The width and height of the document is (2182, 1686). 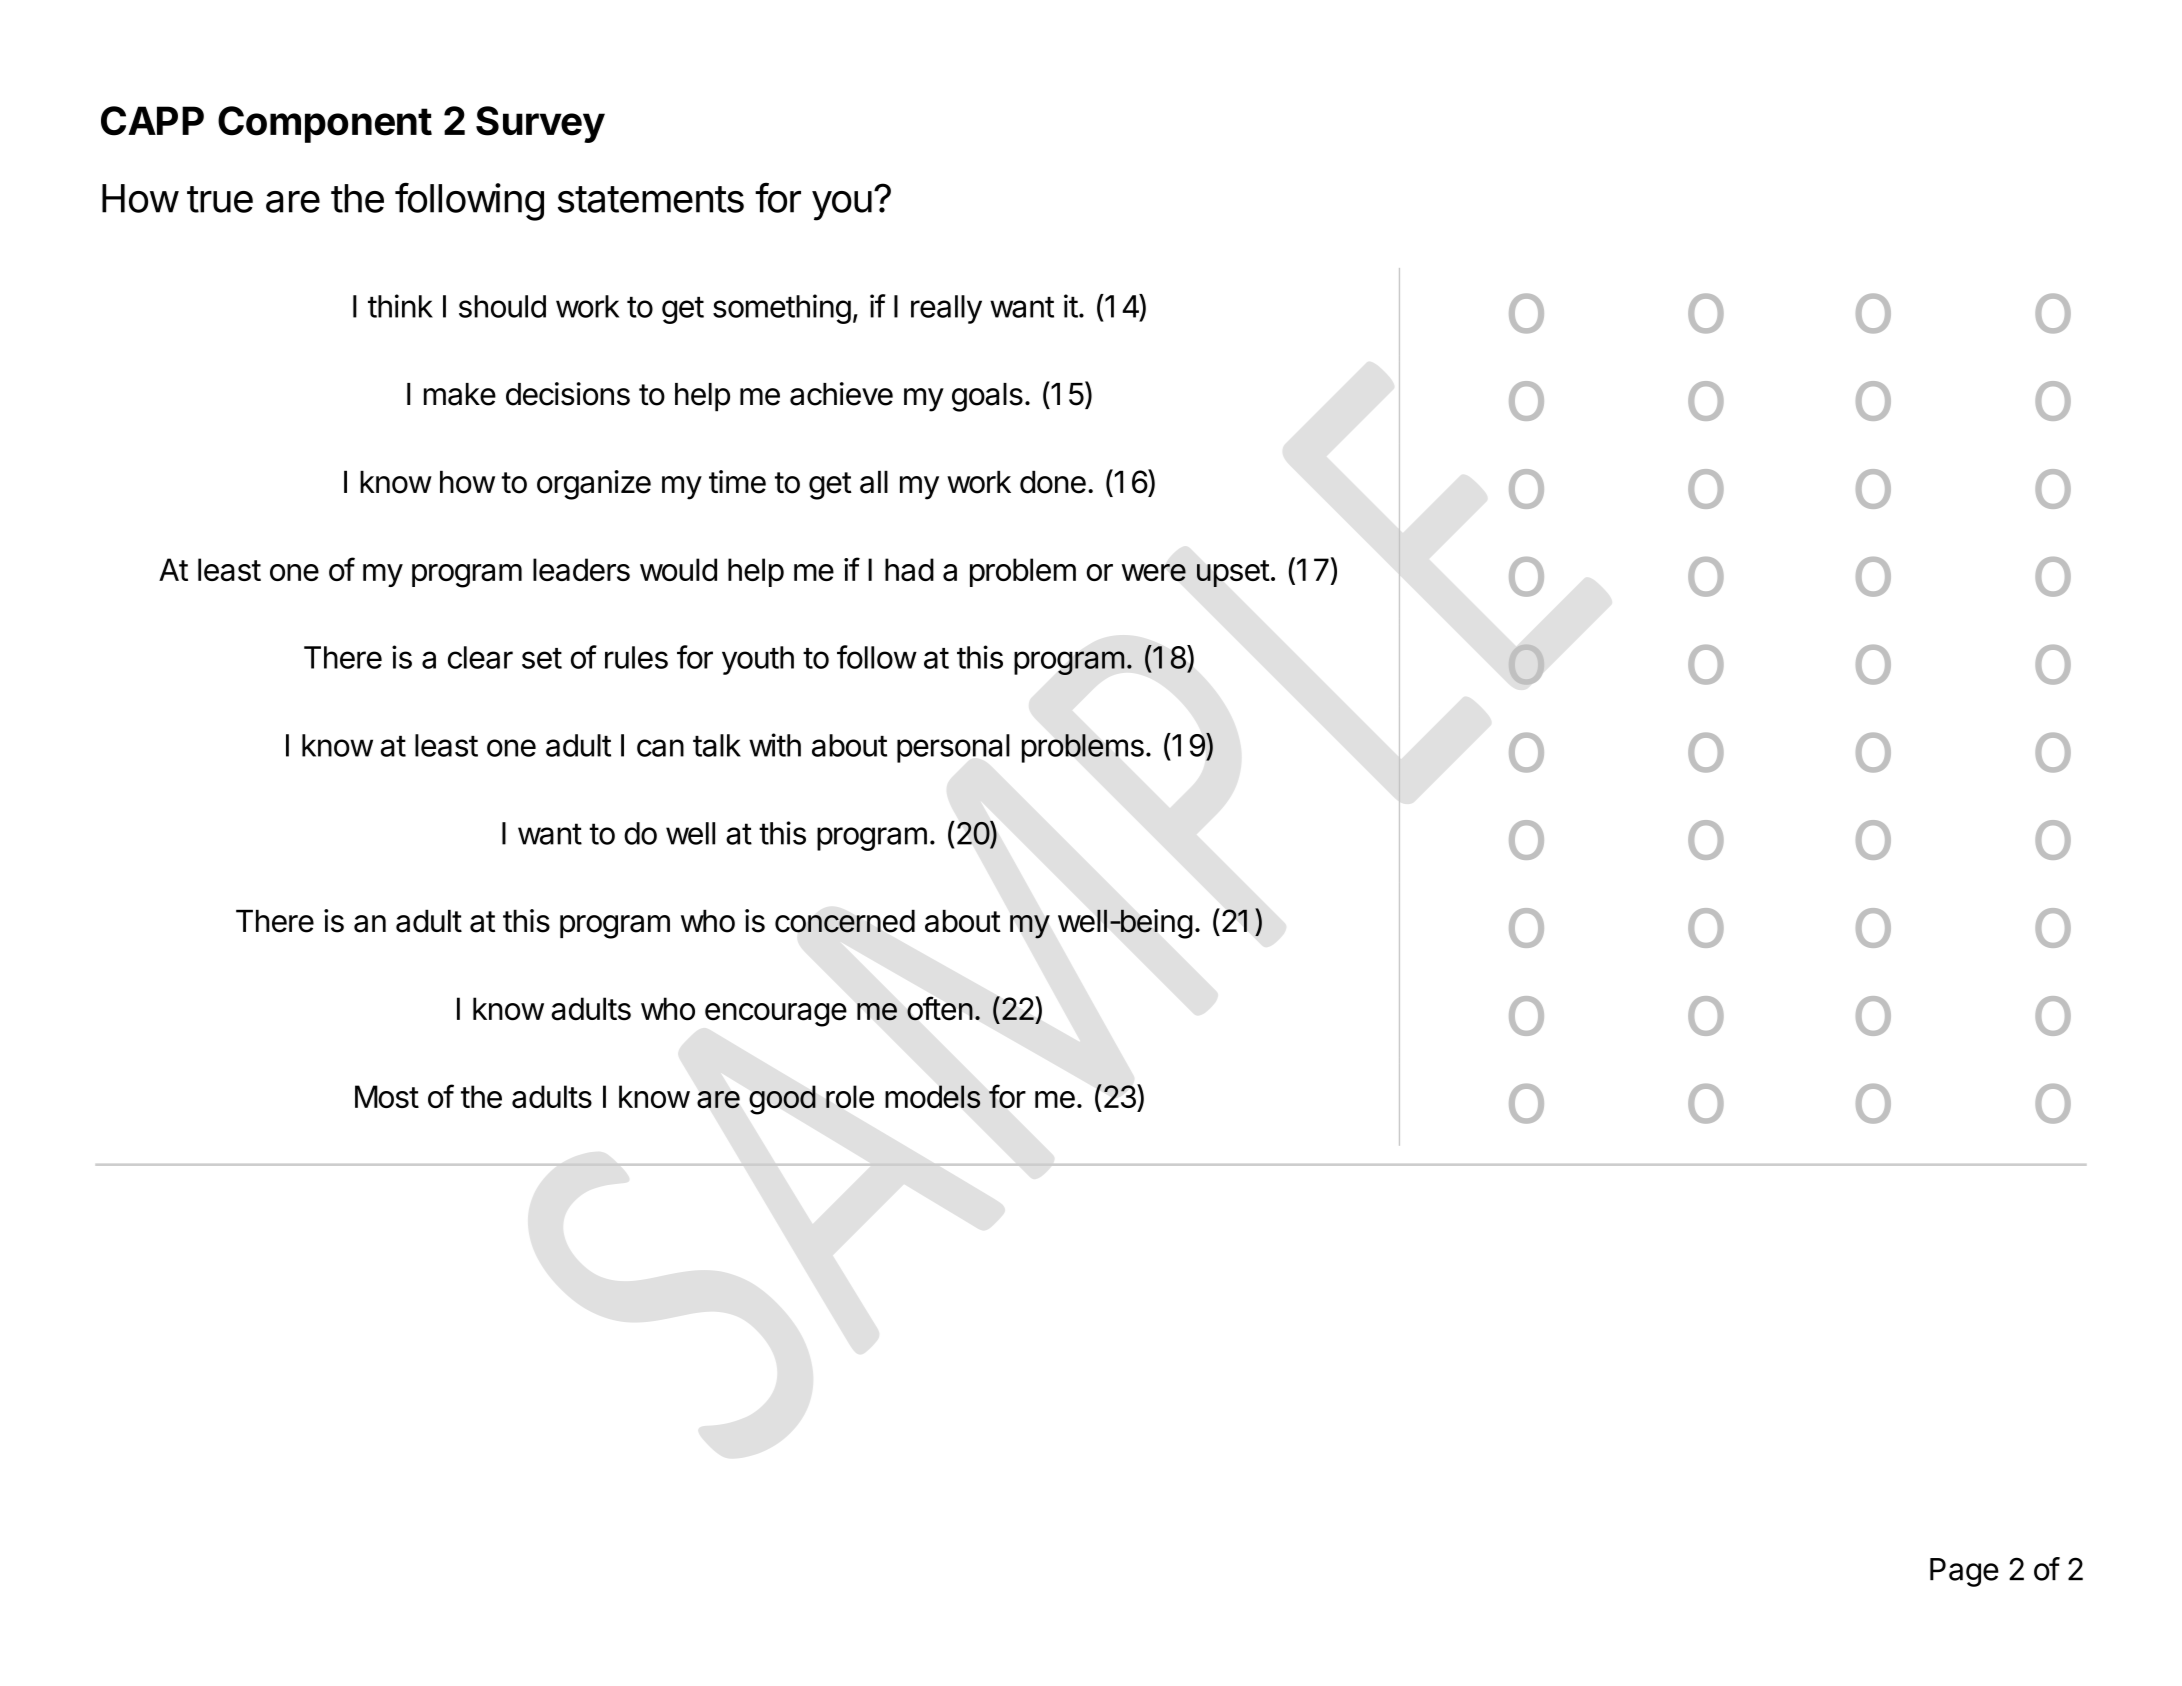 I want to click on models, so click(x=933, y=1097).
